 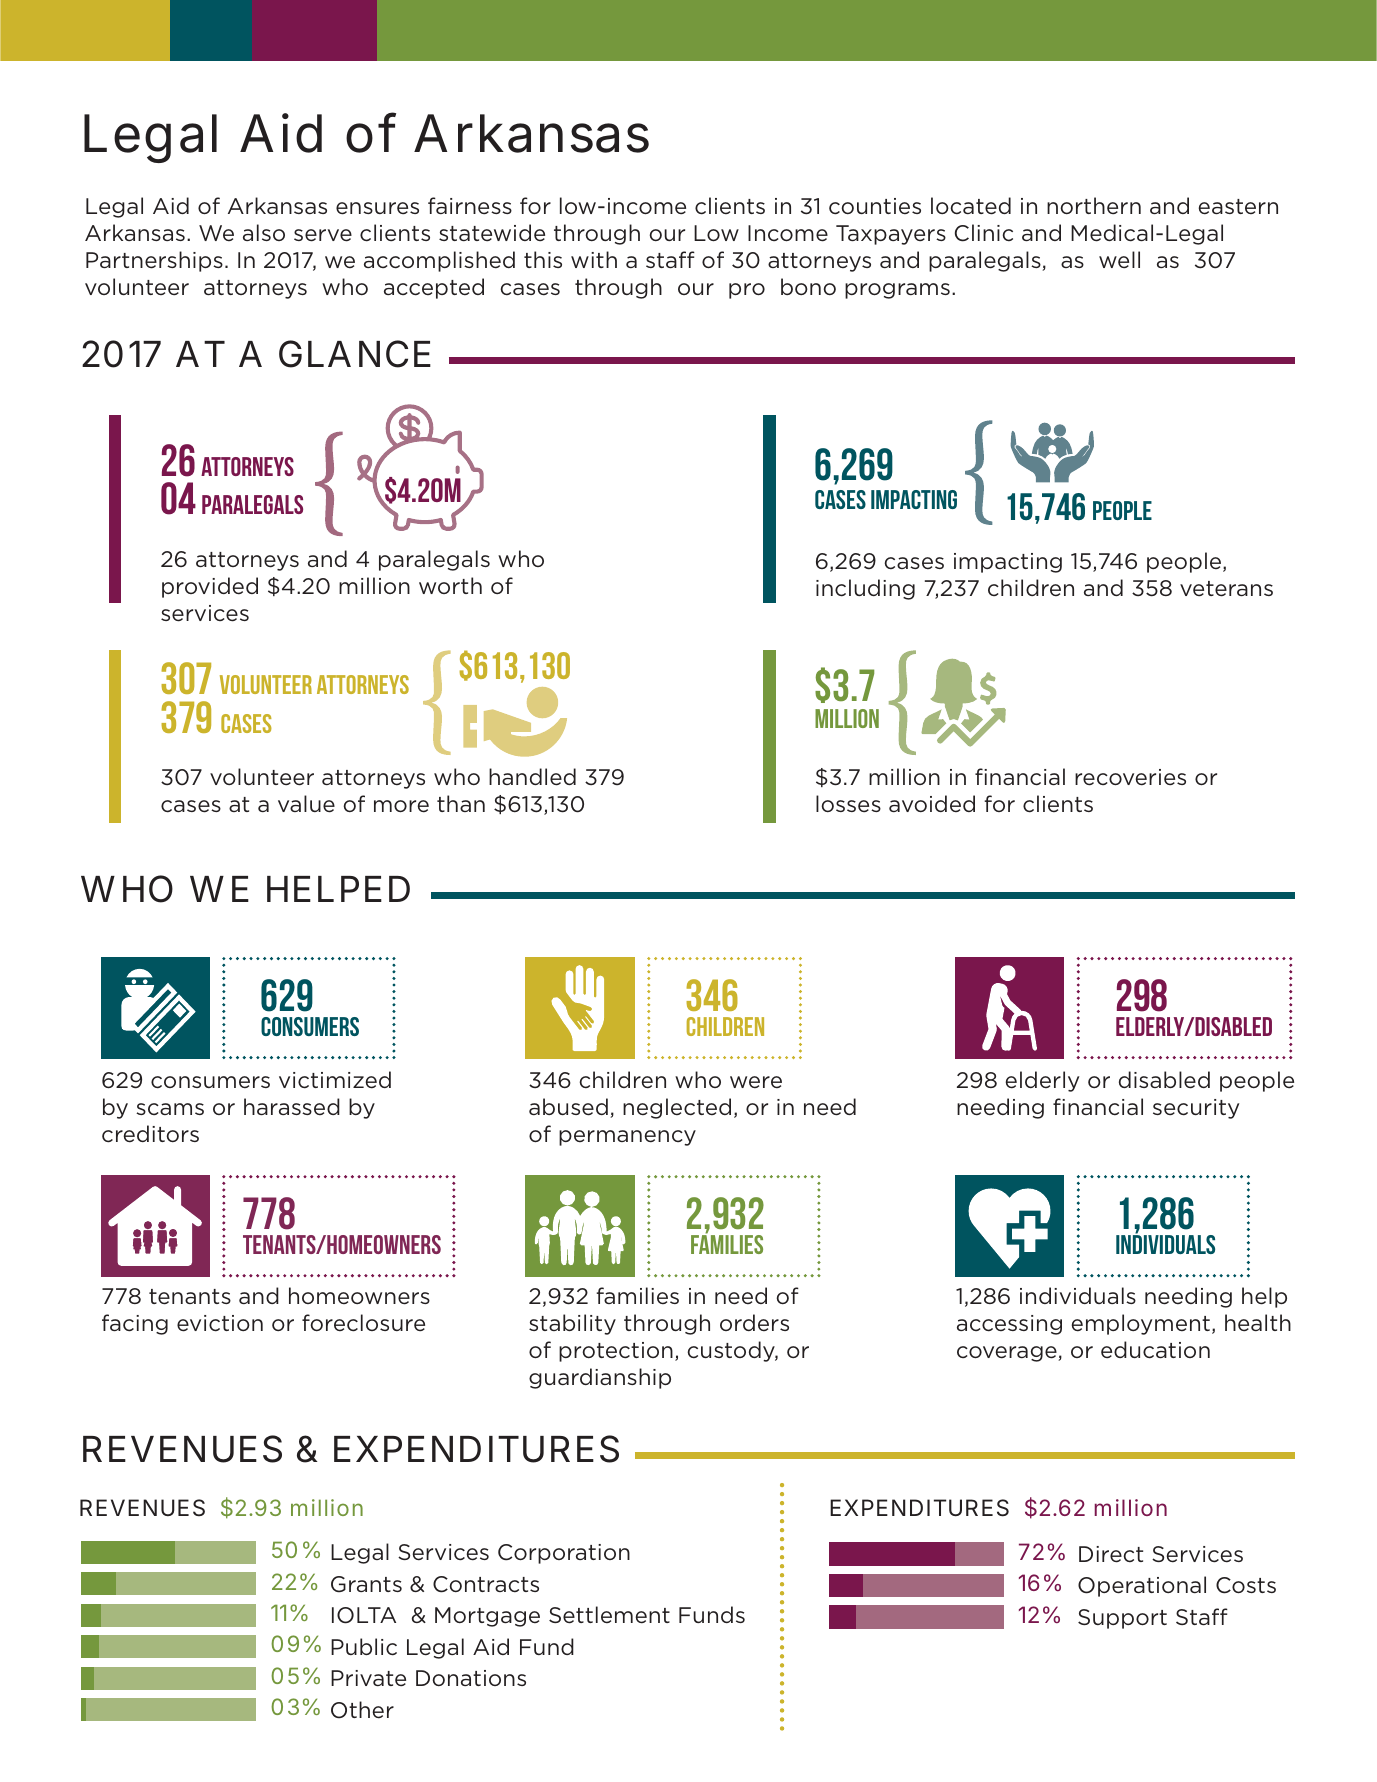 What do you see at coordinates (264, 232) in the document?
I see `also` at bounding box center [264, 232].
